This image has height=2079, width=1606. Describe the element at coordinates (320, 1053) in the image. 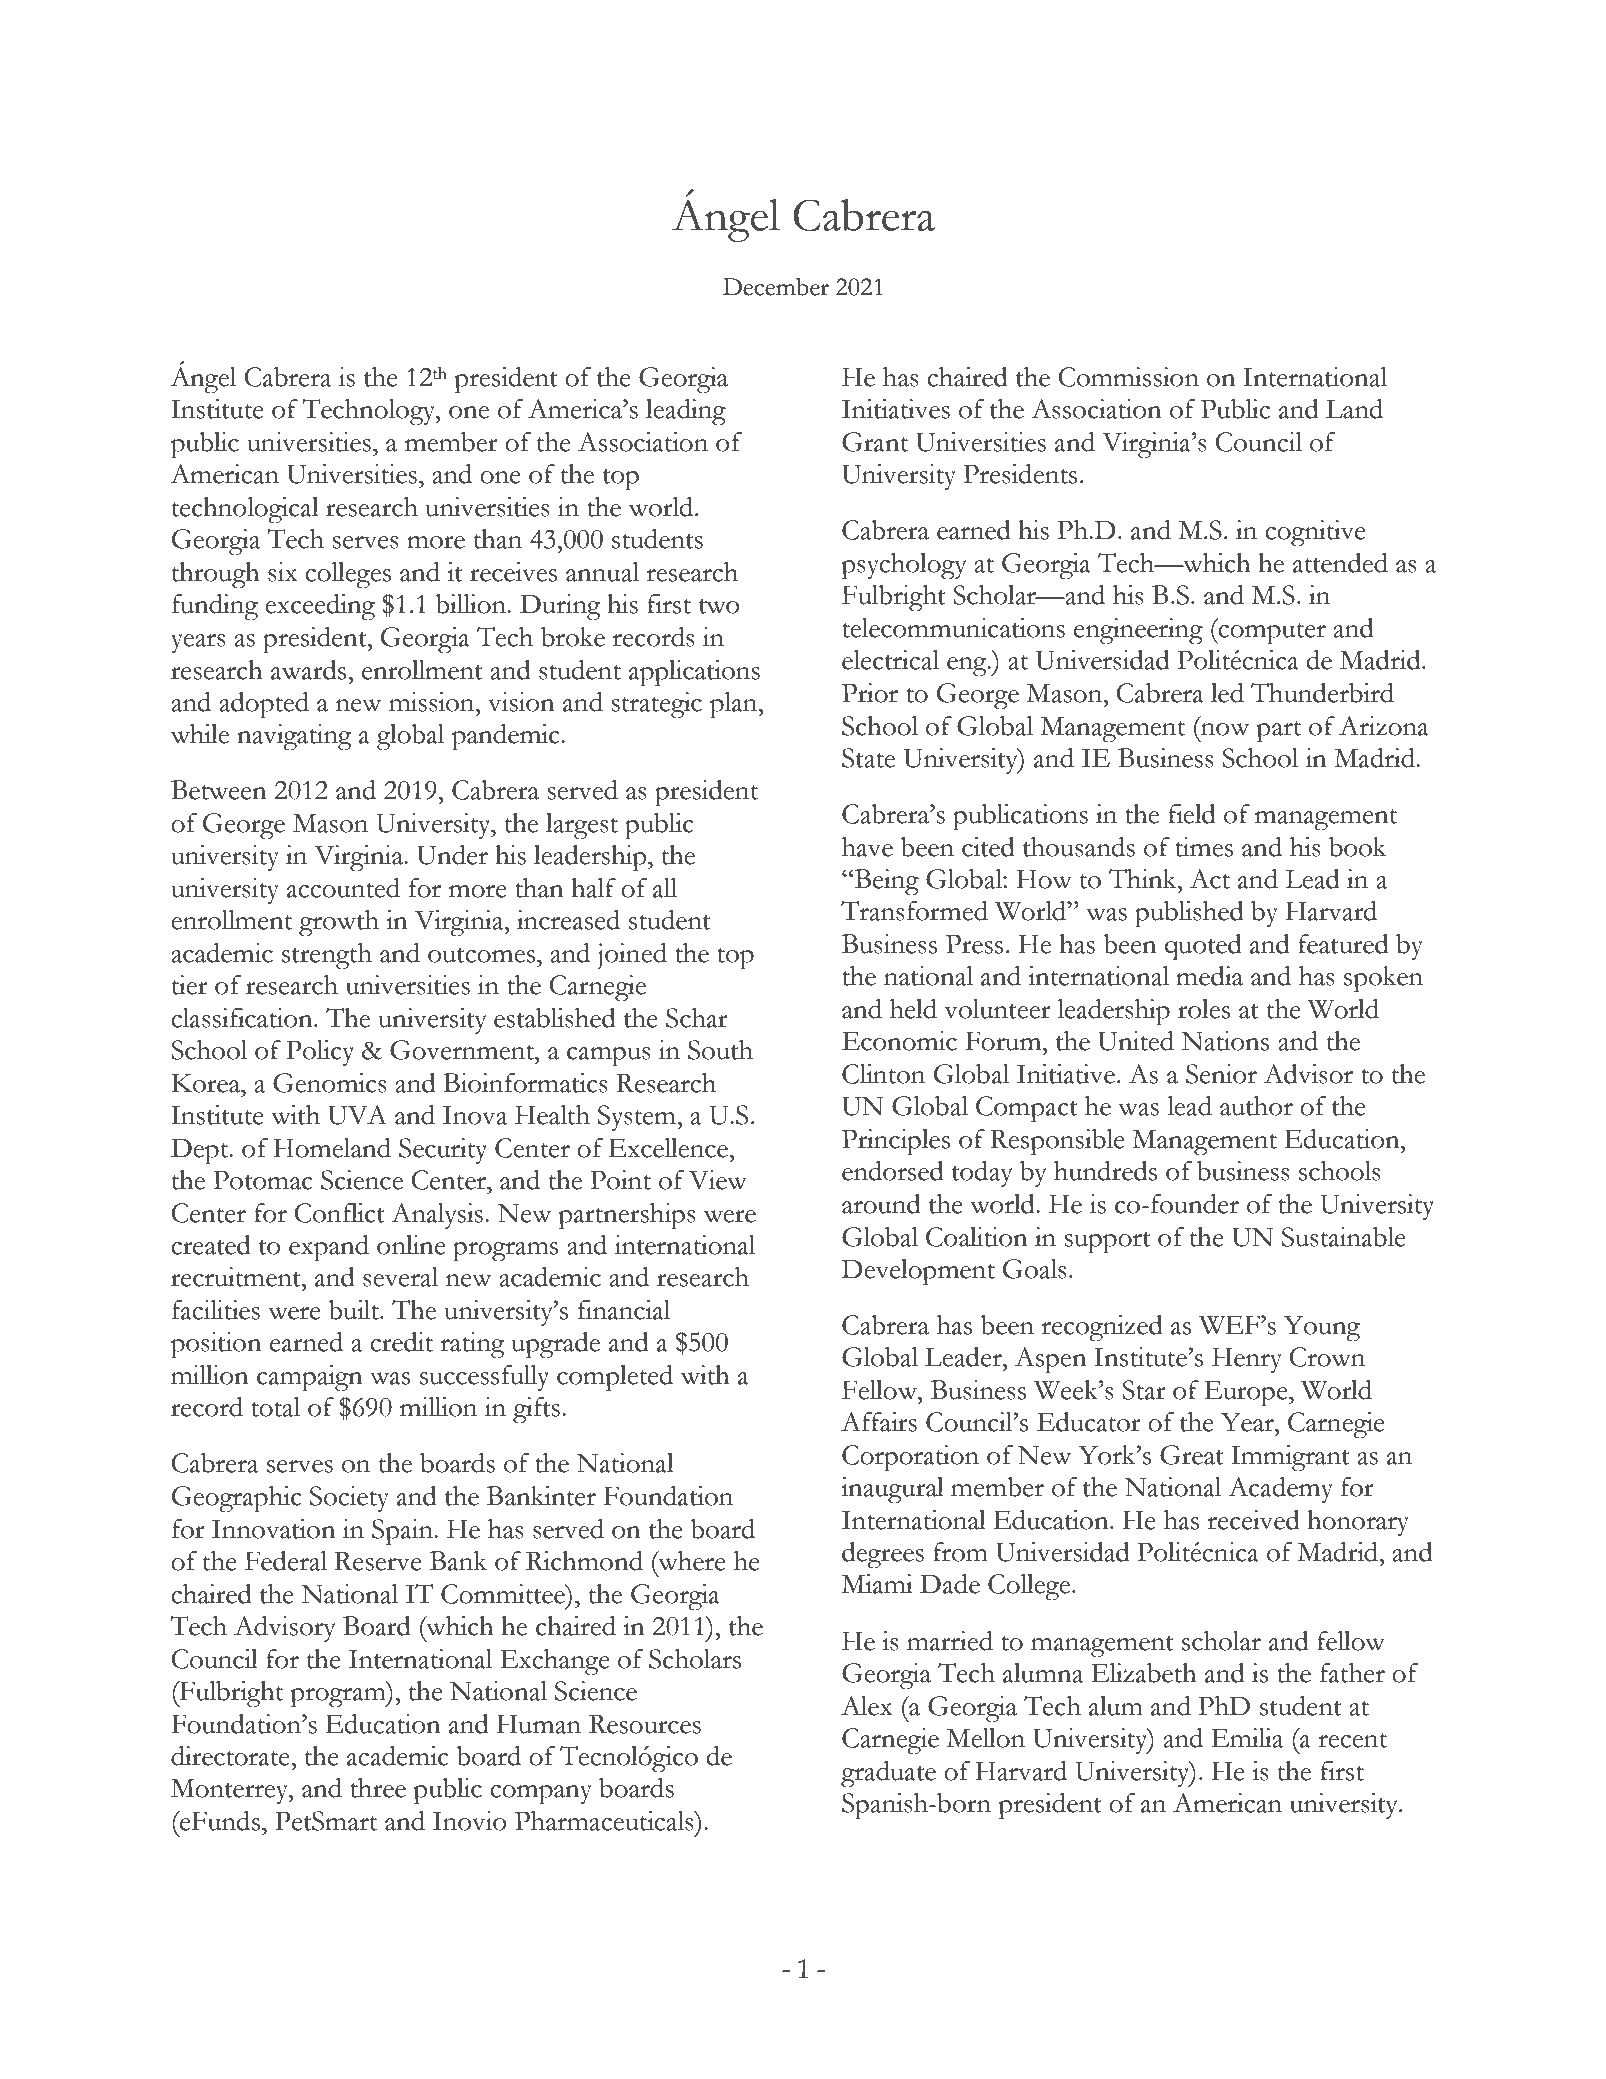

I see `Policy` at that location.
